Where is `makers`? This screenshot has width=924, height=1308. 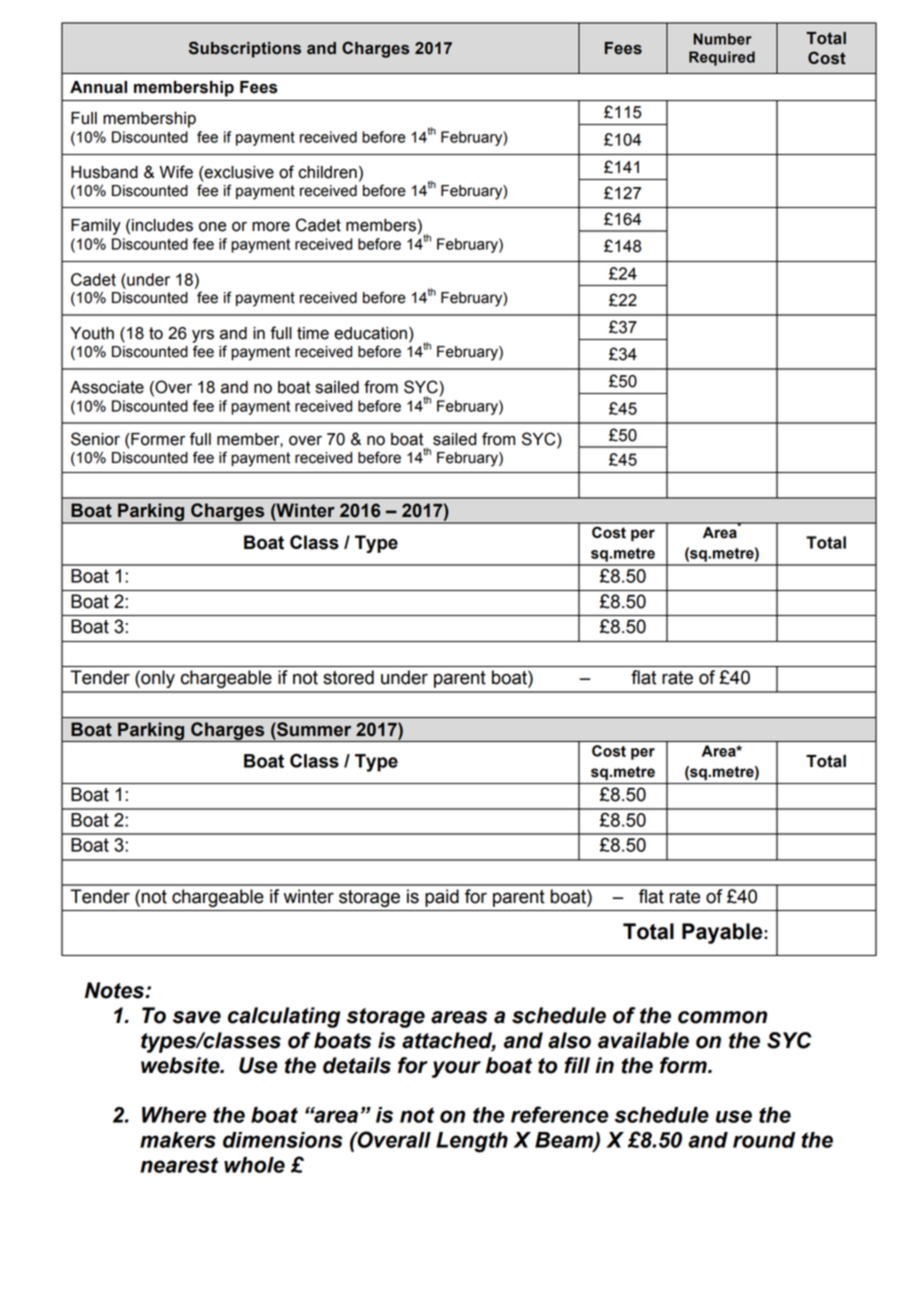
makers is located at coordinates (178, 1140).
